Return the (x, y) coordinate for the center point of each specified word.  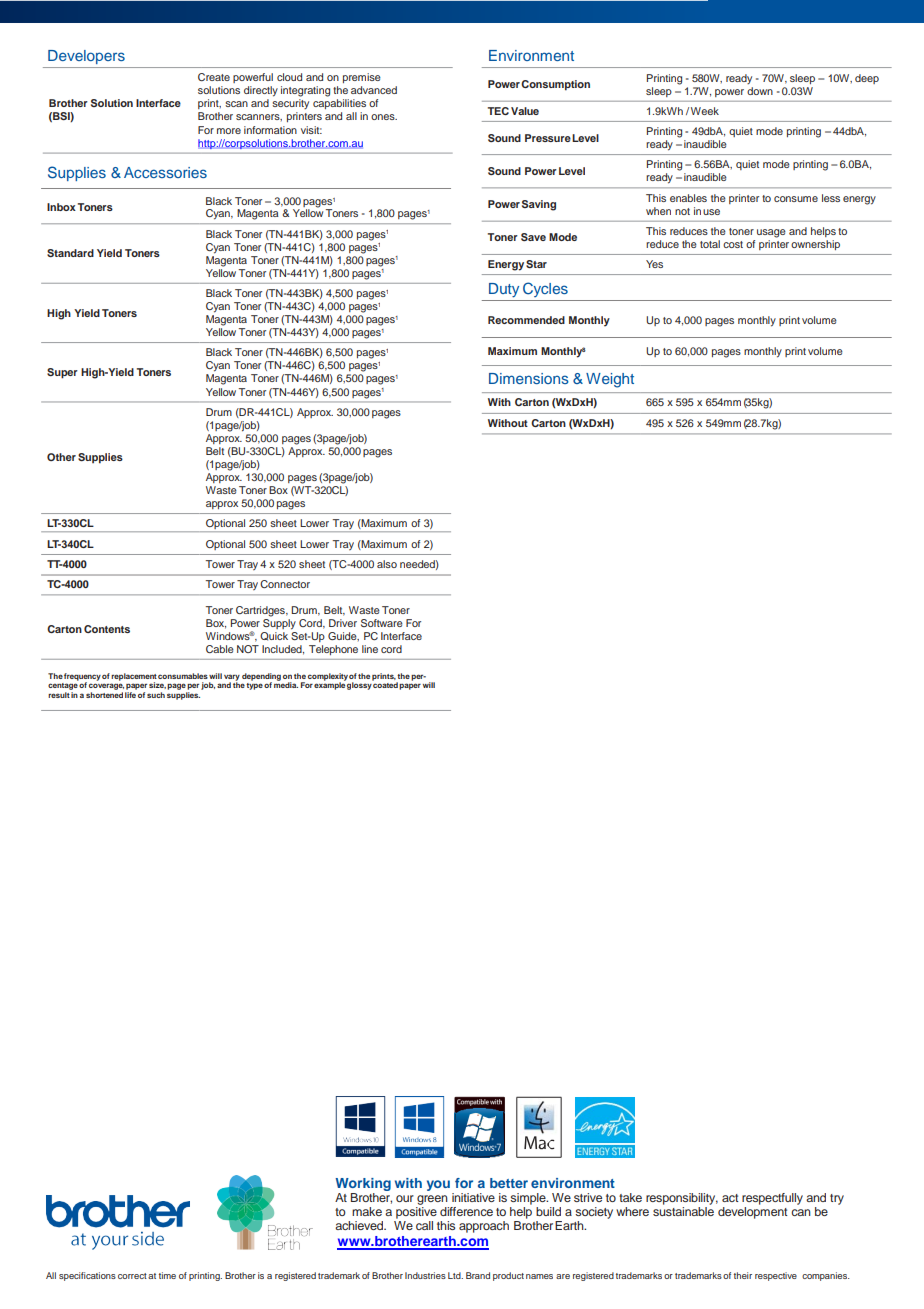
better (509, 1183)
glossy (360, 685)
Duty (504, 290)
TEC (498, 111)
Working (363, 1184)
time (167, 1275)
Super (62, 373)
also (387, 564)
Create (214, 77)
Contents (107, 629)
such (156, 695)
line (370, 649)
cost (733, 244)
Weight (610, 380)
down (760, 91)
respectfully (772, 1199)
